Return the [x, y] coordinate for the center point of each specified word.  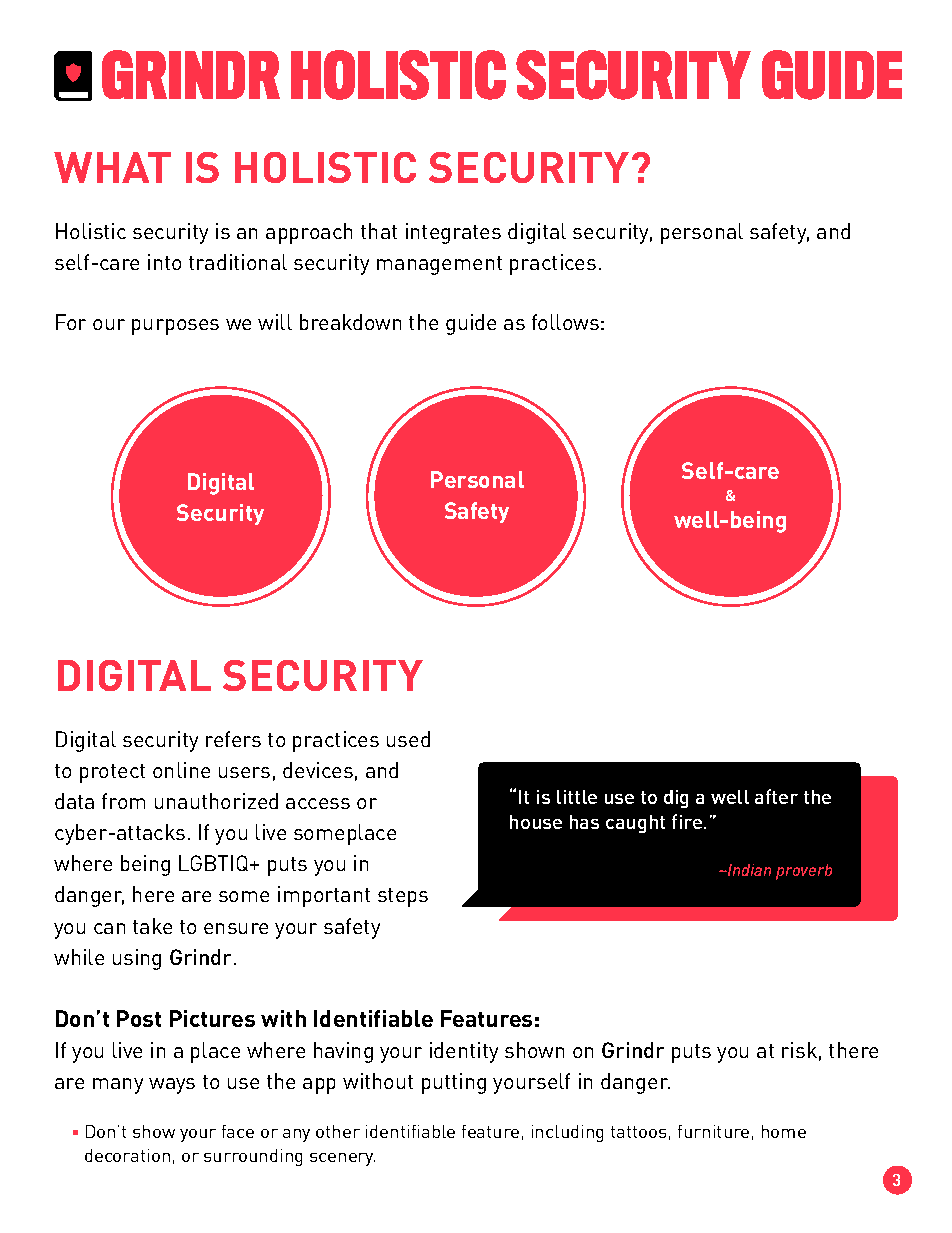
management [439, 265]
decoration [127, 1155]
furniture [713, 1131]
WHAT [112, 167]
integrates [453, 233]
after [776, 796]
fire [687, 821]
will [275, 322]
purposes [175, 327]
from [123, 801]
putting [454, 1083]
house [536, 822]
